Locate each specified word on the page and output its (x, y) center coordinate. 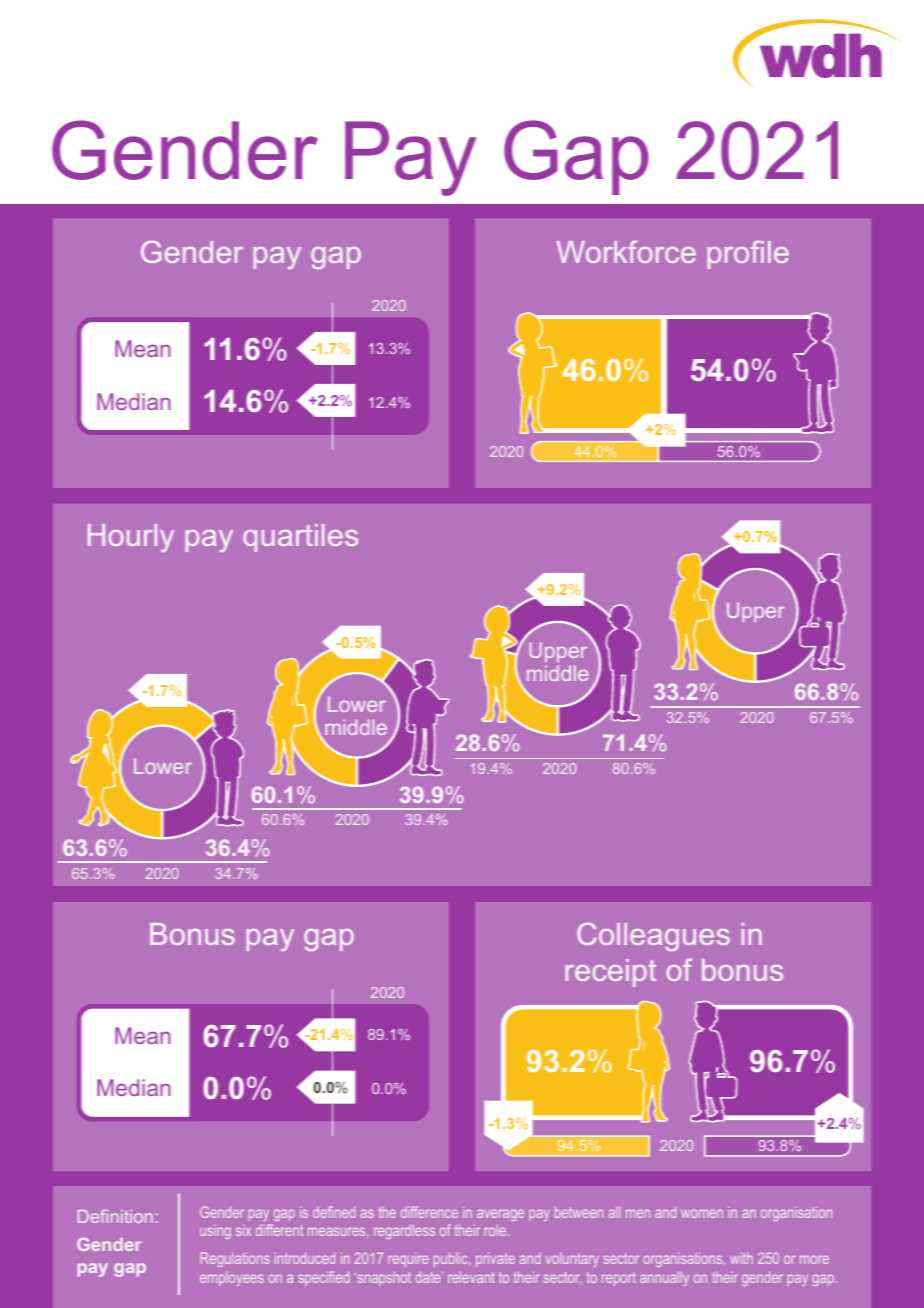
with (741, 1258)
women (702, 1213)
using (215, 1232)
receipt (611, 973)
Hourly (131, 538)
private (495, 1259)
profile (748, 254)
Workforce (626, 251)
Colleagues (653, 936)
